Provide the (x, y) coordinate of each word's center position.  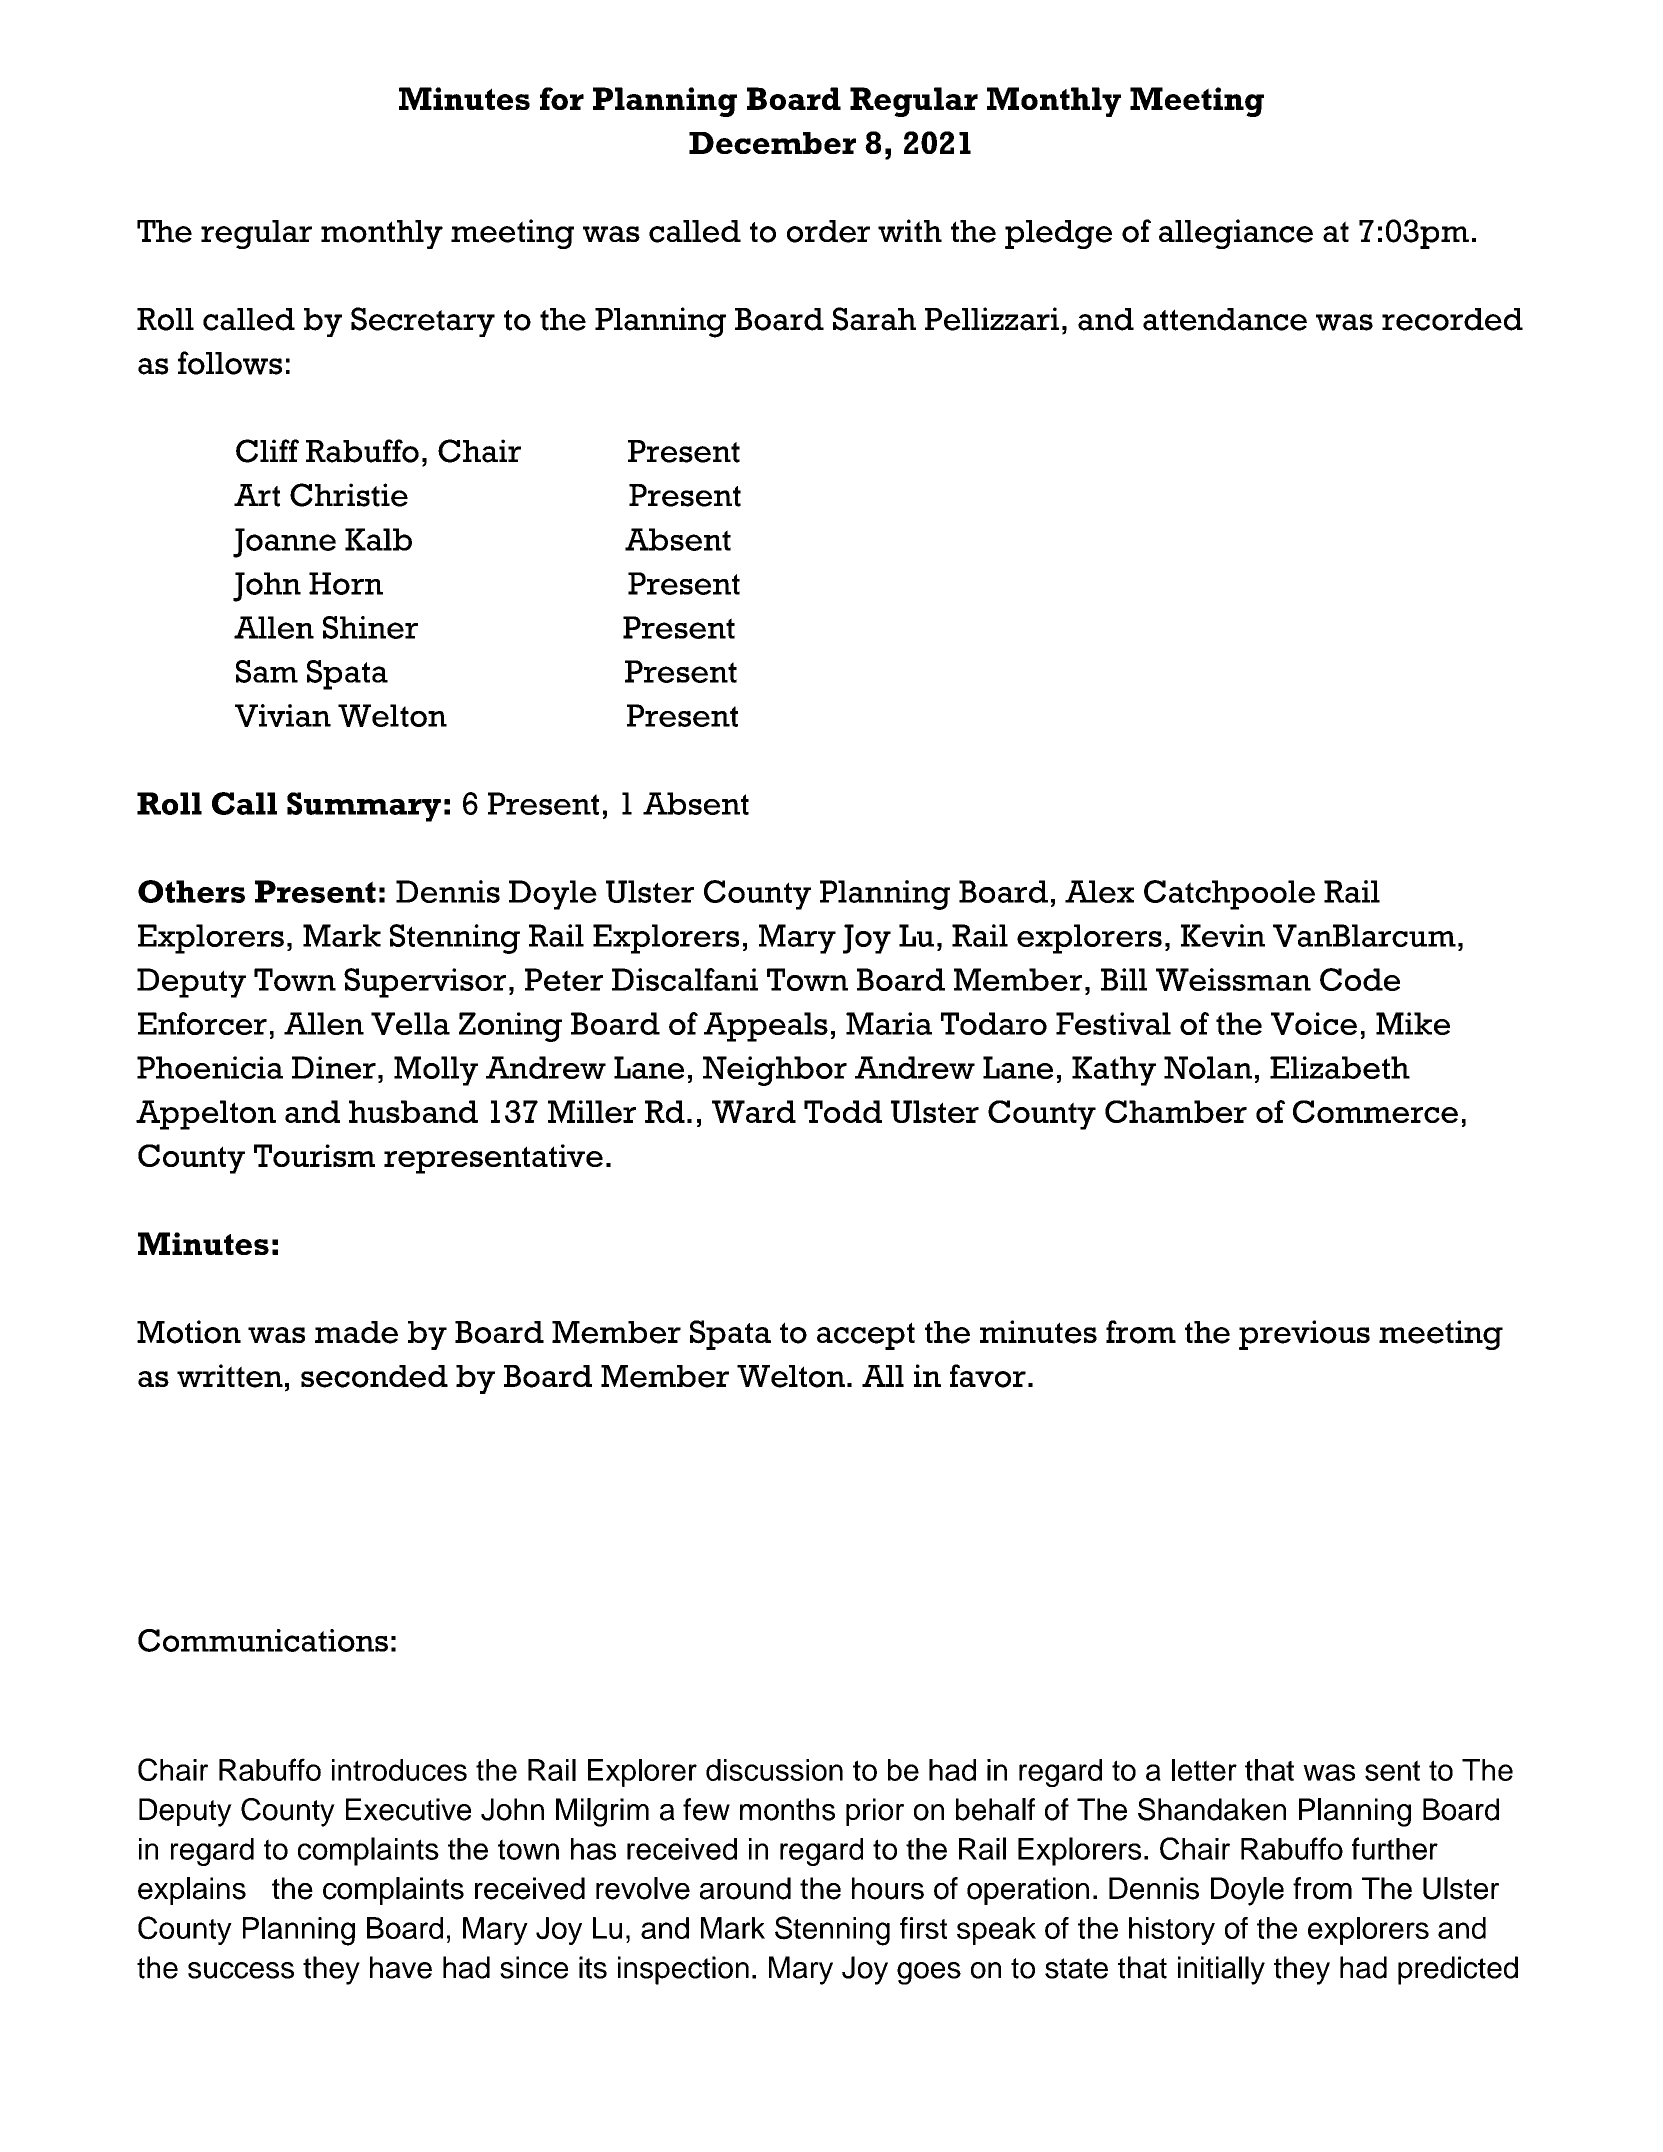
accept (866, 1336)
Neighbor (775, 1071)
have (401, 1967)
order (828, 231)
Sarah (874, 319)
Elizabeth (1340, 1067)
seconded (374, 1376)
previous (1304, 1335)
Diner (334, 1067)
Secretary (423, 322)
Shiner (370, 627)
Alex (1099, 891)
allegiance (1236, 234)
